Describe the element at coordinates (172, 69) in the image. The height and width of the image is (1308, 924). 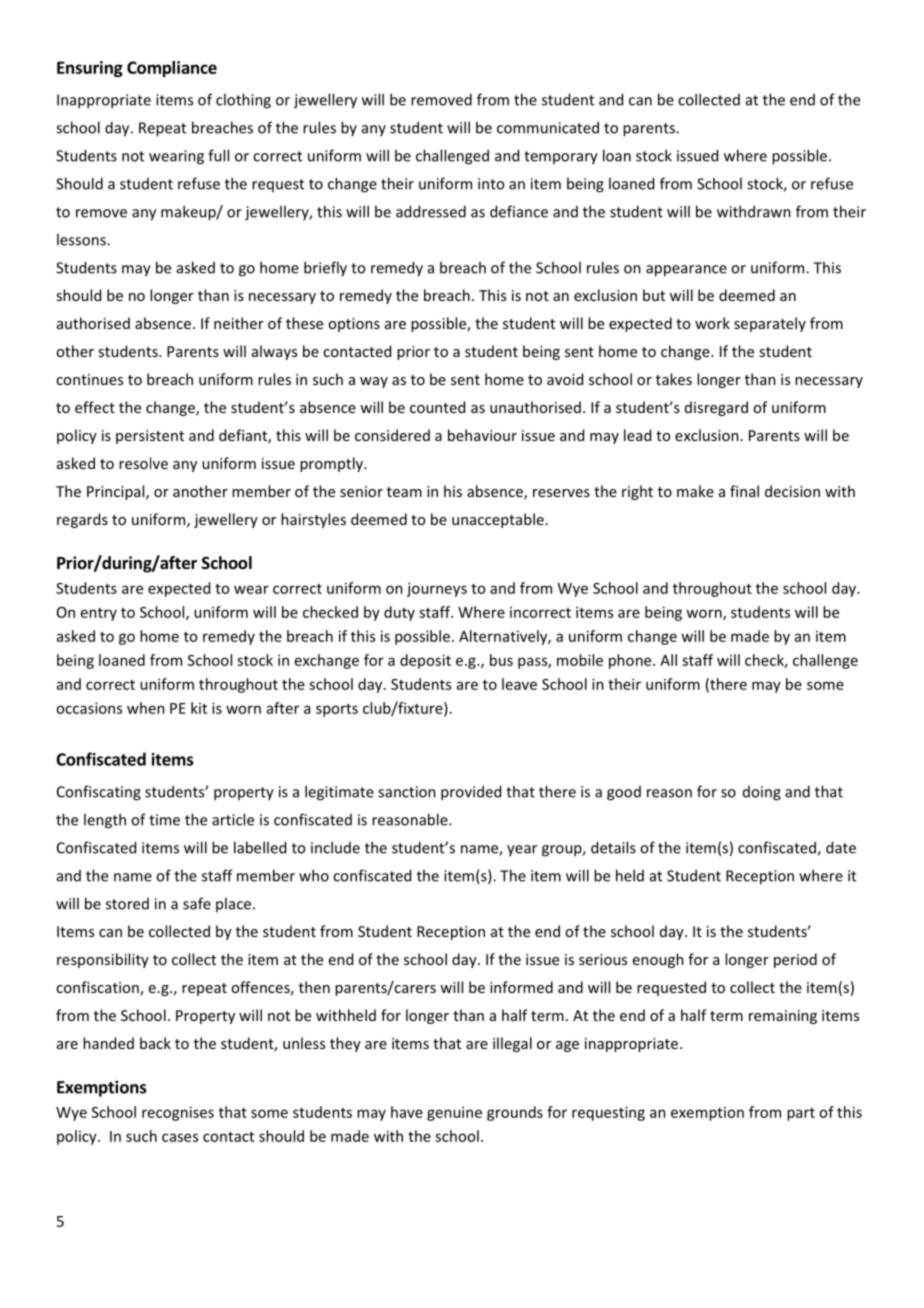
I see `Compliance` at that location.
